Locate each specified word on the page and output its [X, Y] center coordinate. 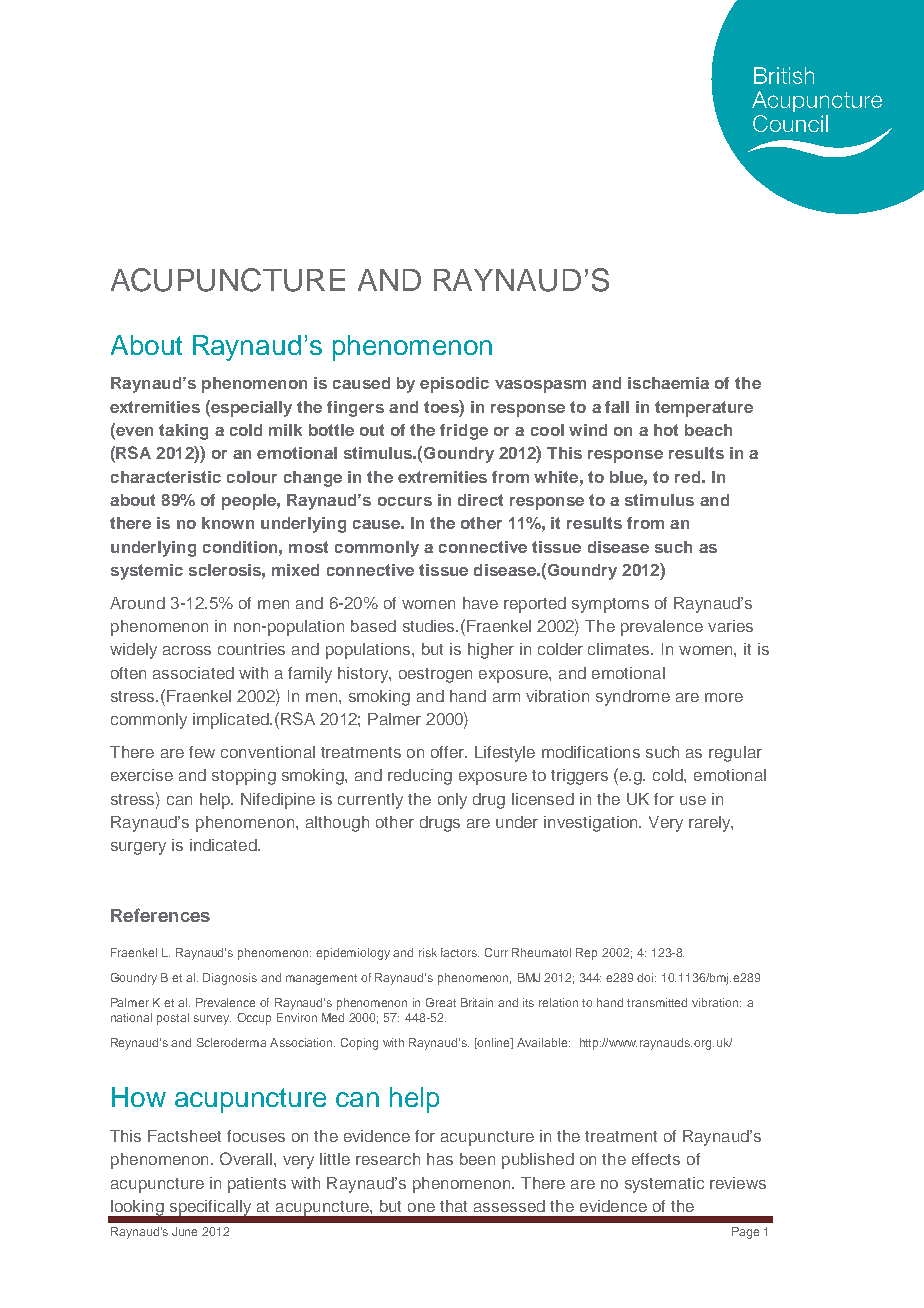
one [421, 1207]
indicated [224, 845]
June [184, 1231]
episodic [454, 385]
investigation [592, 824]
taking [183, 432]
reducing [420, 777]
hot [666, 430]
